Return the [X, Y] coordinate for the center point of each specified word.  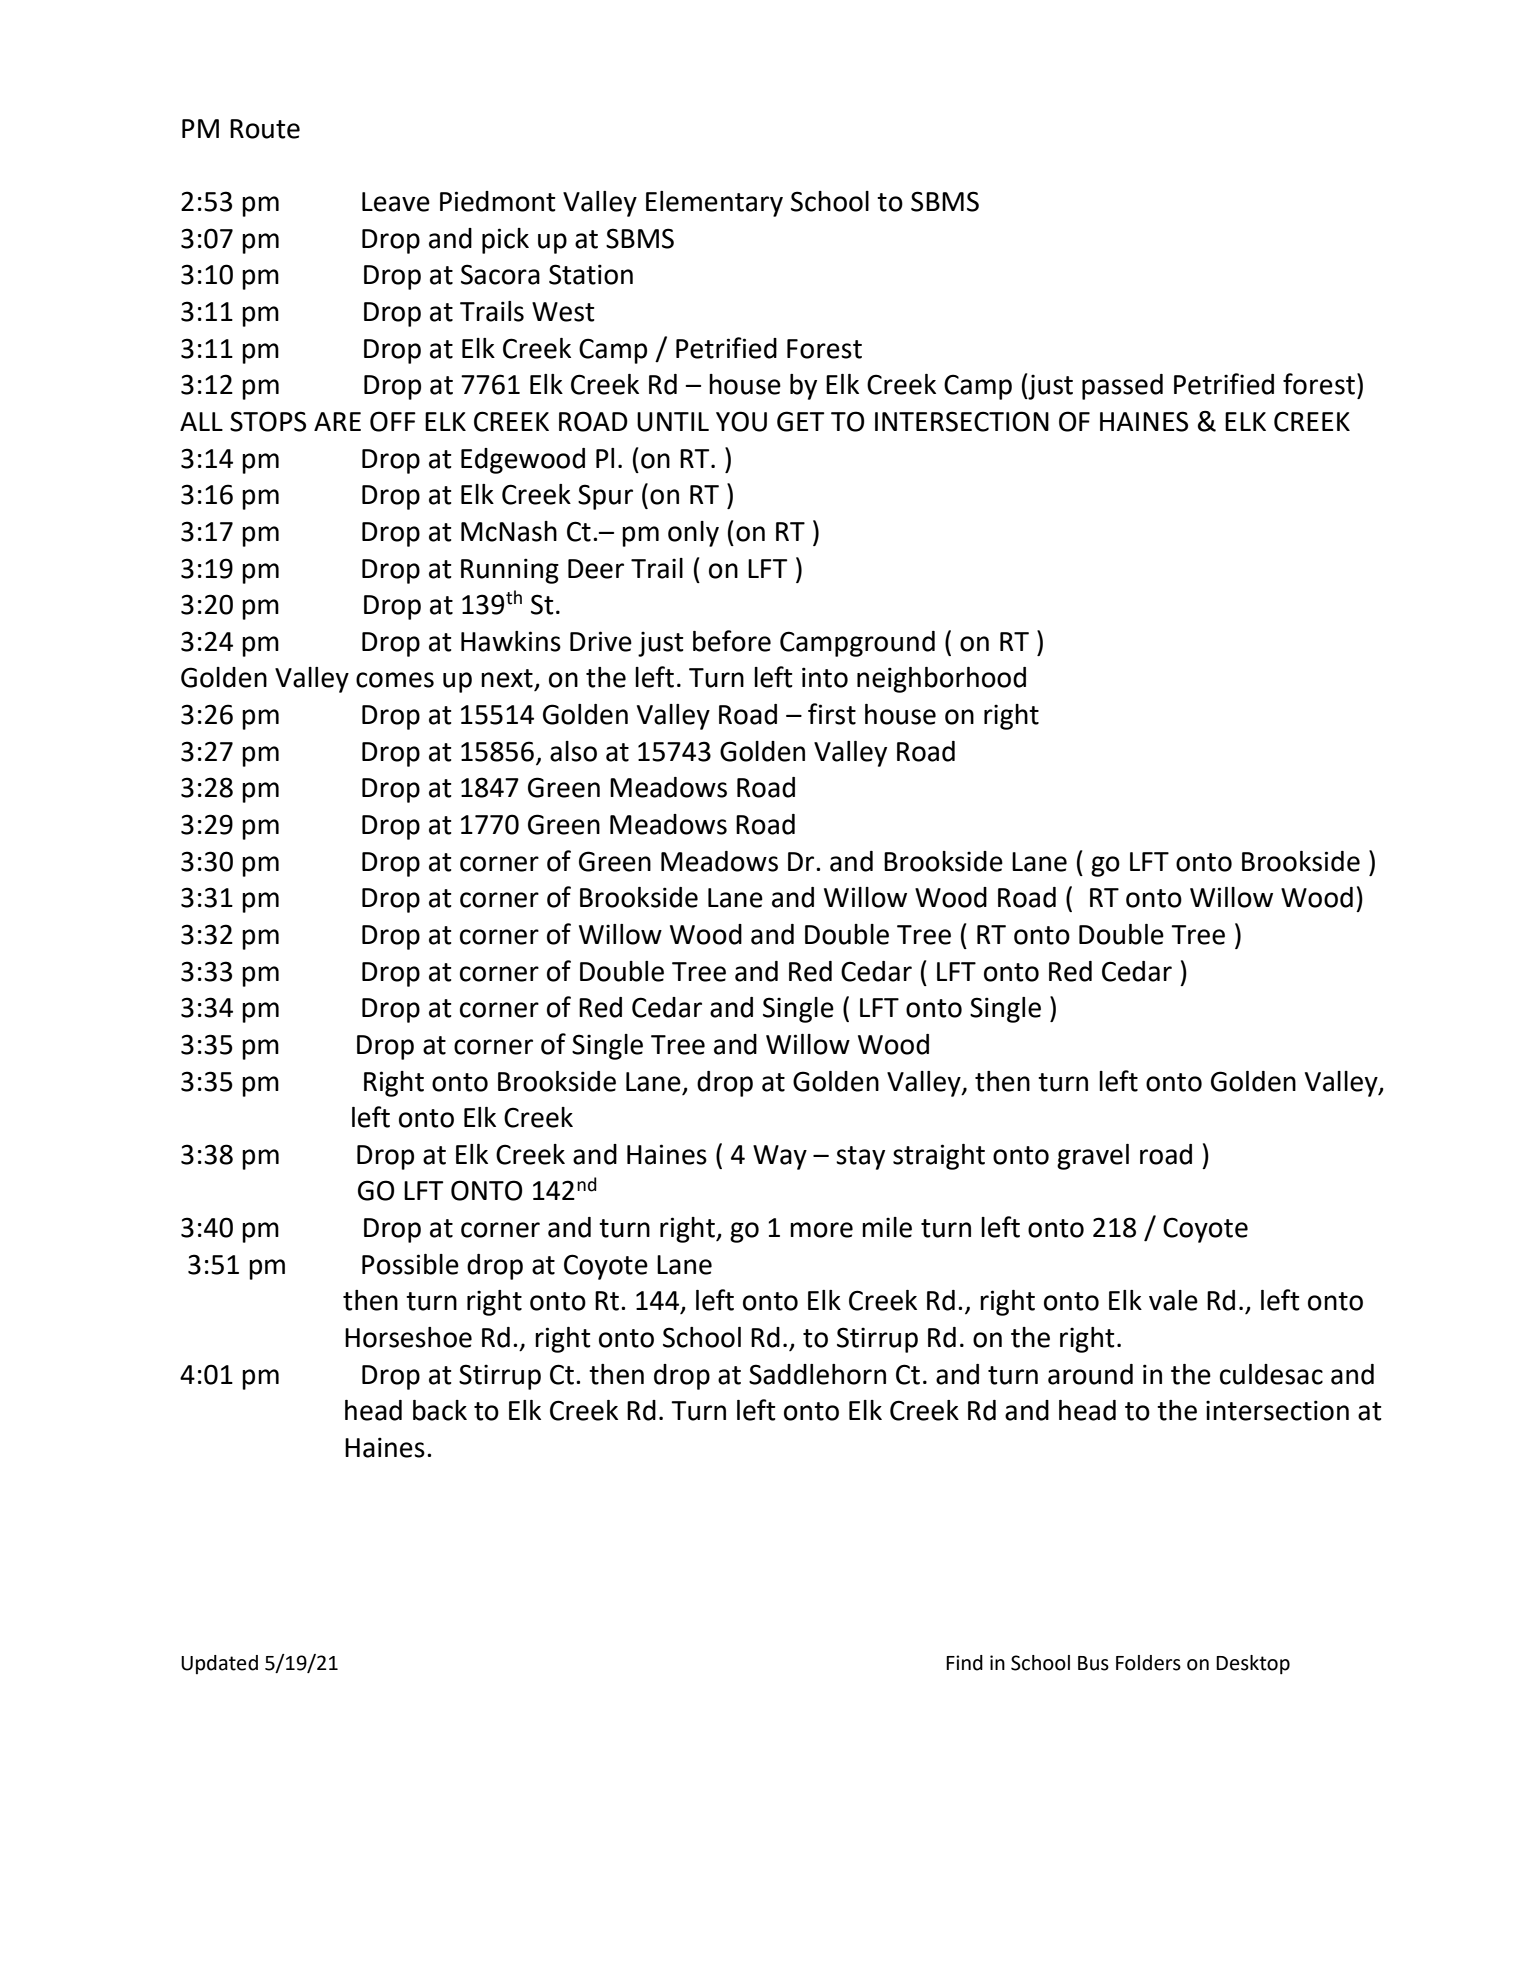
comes [395, 680]
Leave [396, 202]
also [573, 751]
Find [964, 1663]
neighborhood [941, 680]
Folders [1148, 1663]
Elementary [714, 204]
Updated [219, 1664]
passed [1122, 387]
